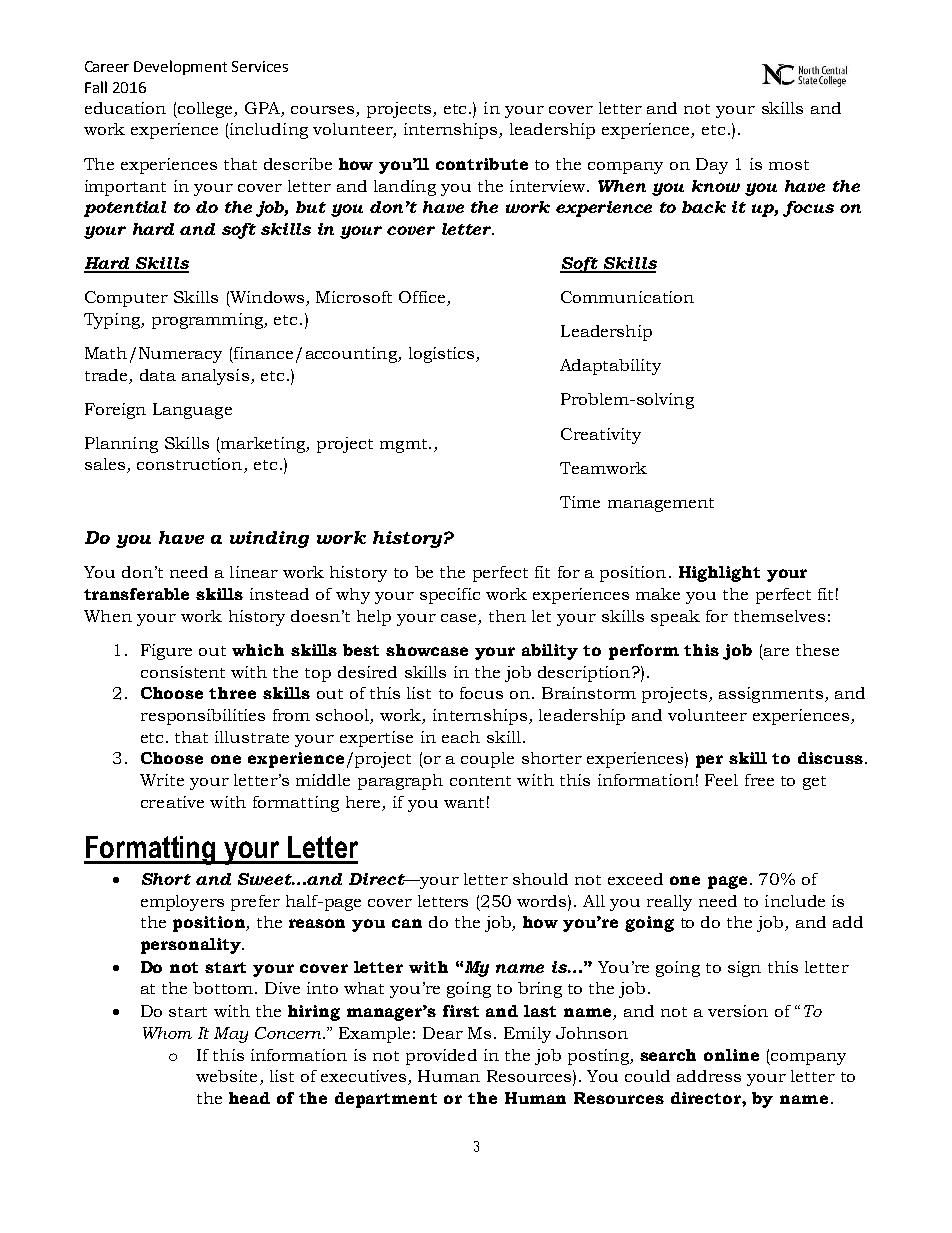  Describe the element at coordinates (482, 164) in the document. I see `contribute` at that location.
